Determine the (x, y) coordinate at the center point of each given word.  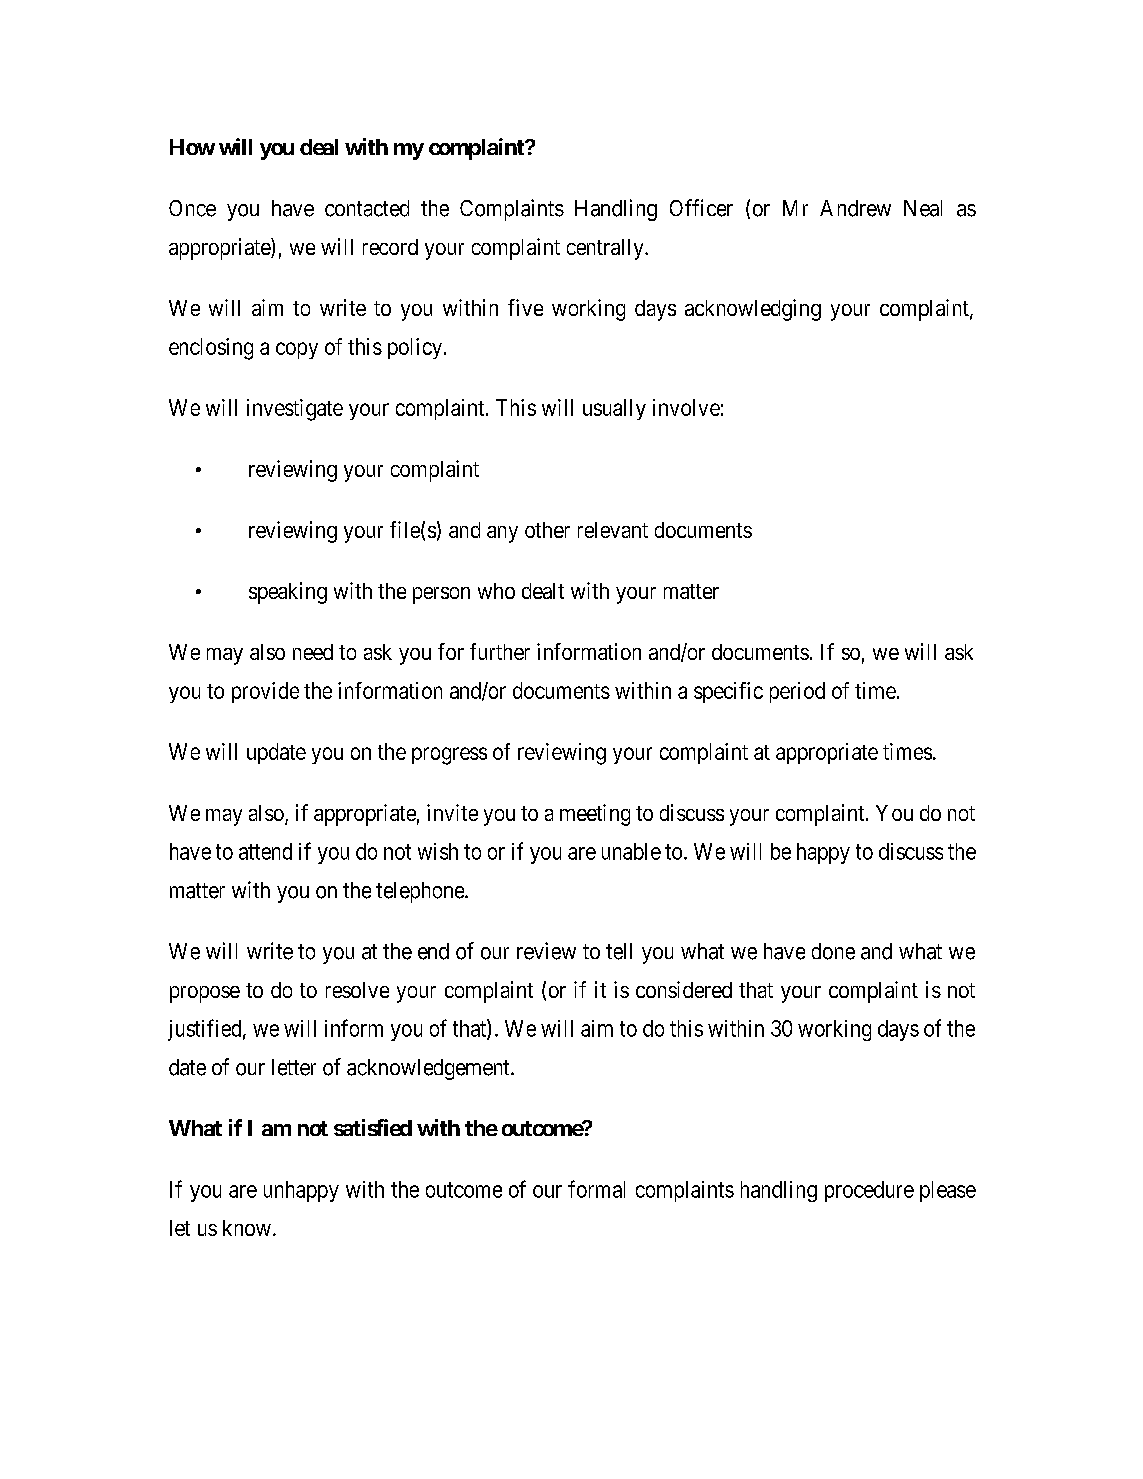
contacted (367, 208)
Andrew (855, 208)
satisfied (373, 1127)
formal (596, 1189)
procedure (869, 1191)
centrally (606, 249)
